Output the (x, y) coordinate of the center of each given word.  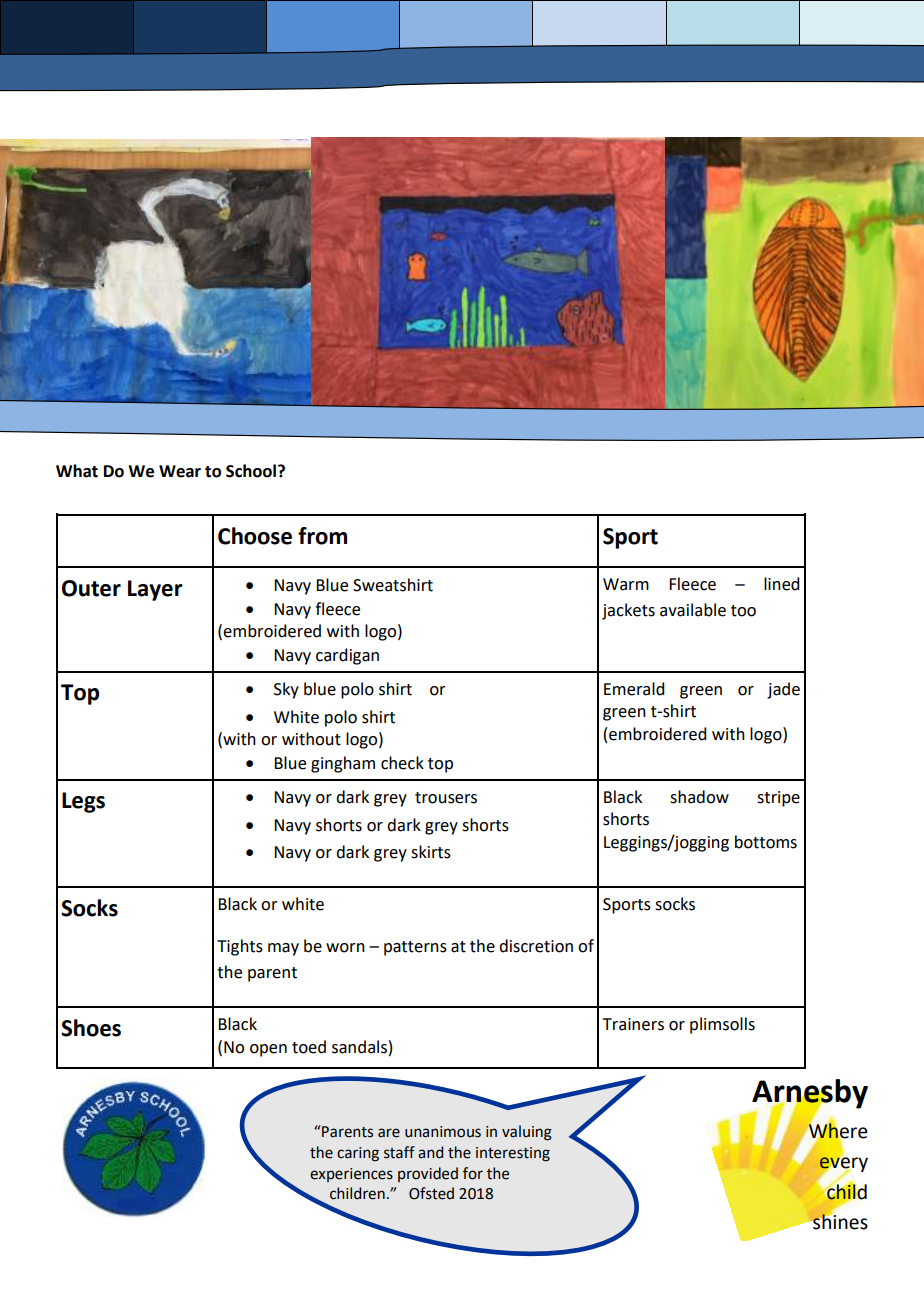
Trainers (633, 1024)
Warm (626, 584)
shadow (699, 797)
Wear (180, 471)
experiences (351, 1175)
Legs (83, 802)
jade (783, 690)
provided (428, 1174)
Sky (286, 690)
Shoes (91, 1028)
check (402, 763)
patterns (415, 948)
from (322, 536)
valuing (527, 1133)
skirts (431, 852)
